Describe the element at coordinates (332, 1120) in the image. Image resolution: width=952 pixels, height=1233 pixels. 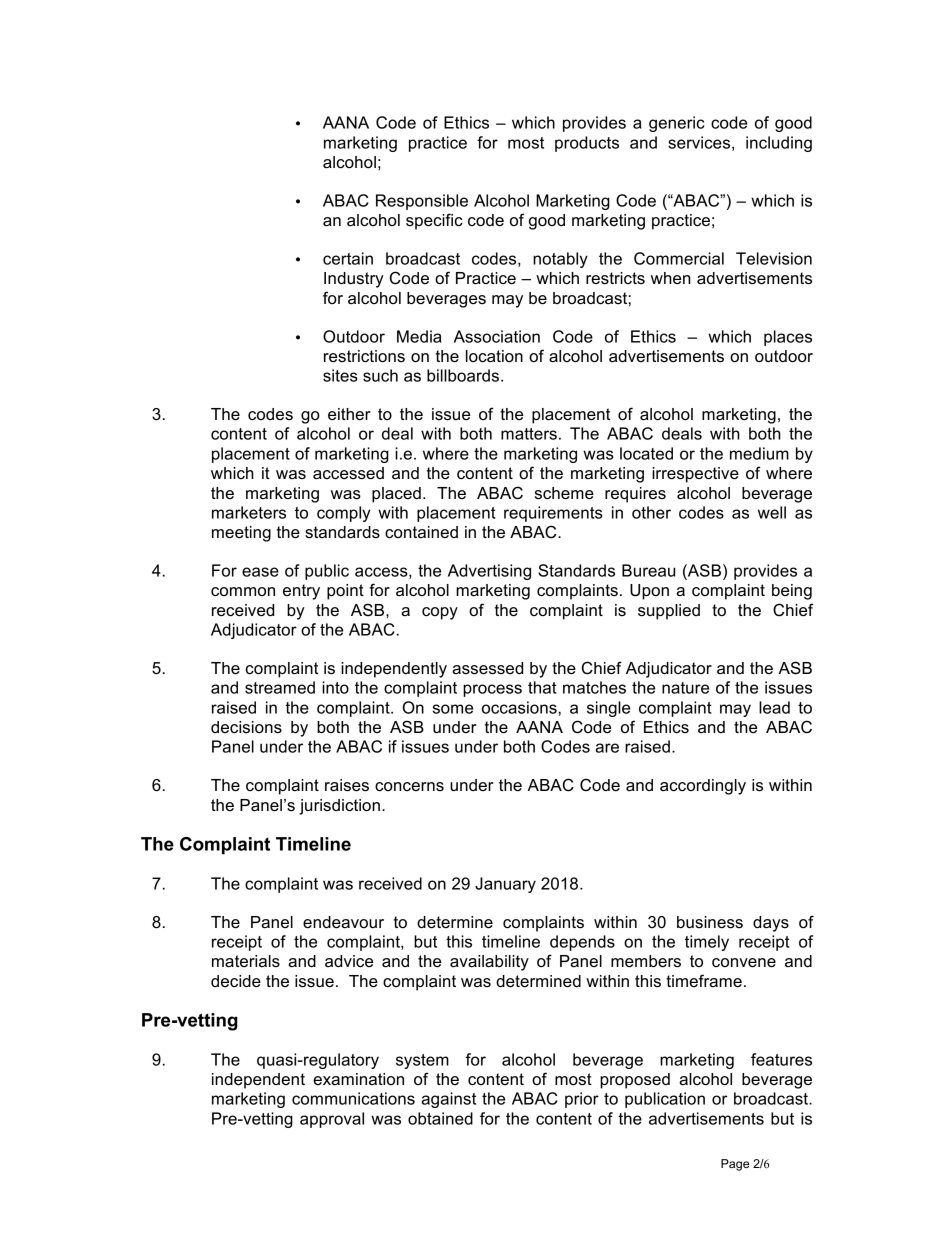
I see `approval` at that location.
